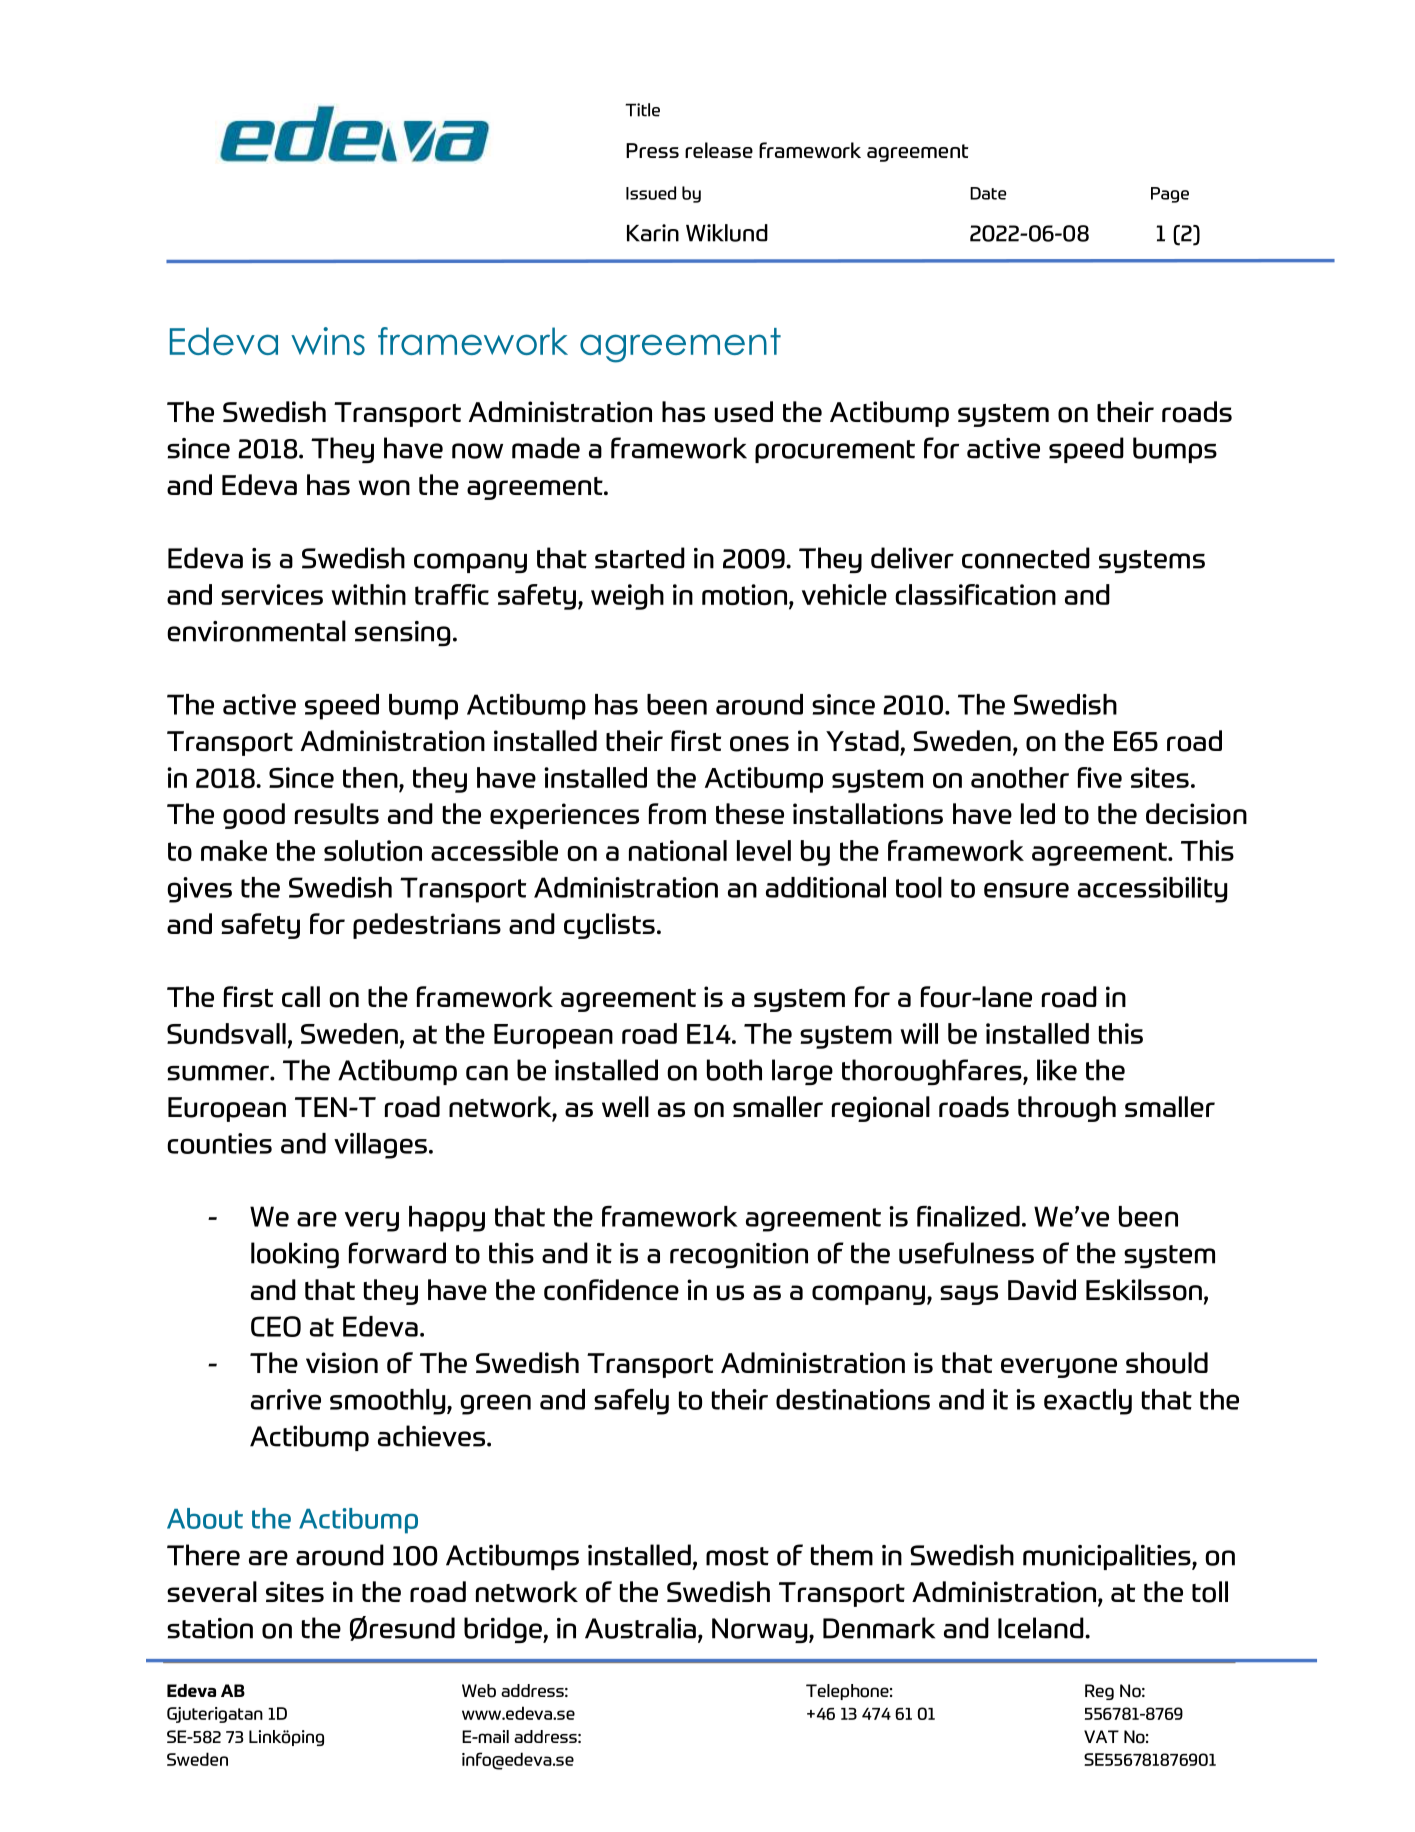 Image resolution: width=1415 pixels, height=1832 pixels. I want to click on ensure, so click(1026, 890).
